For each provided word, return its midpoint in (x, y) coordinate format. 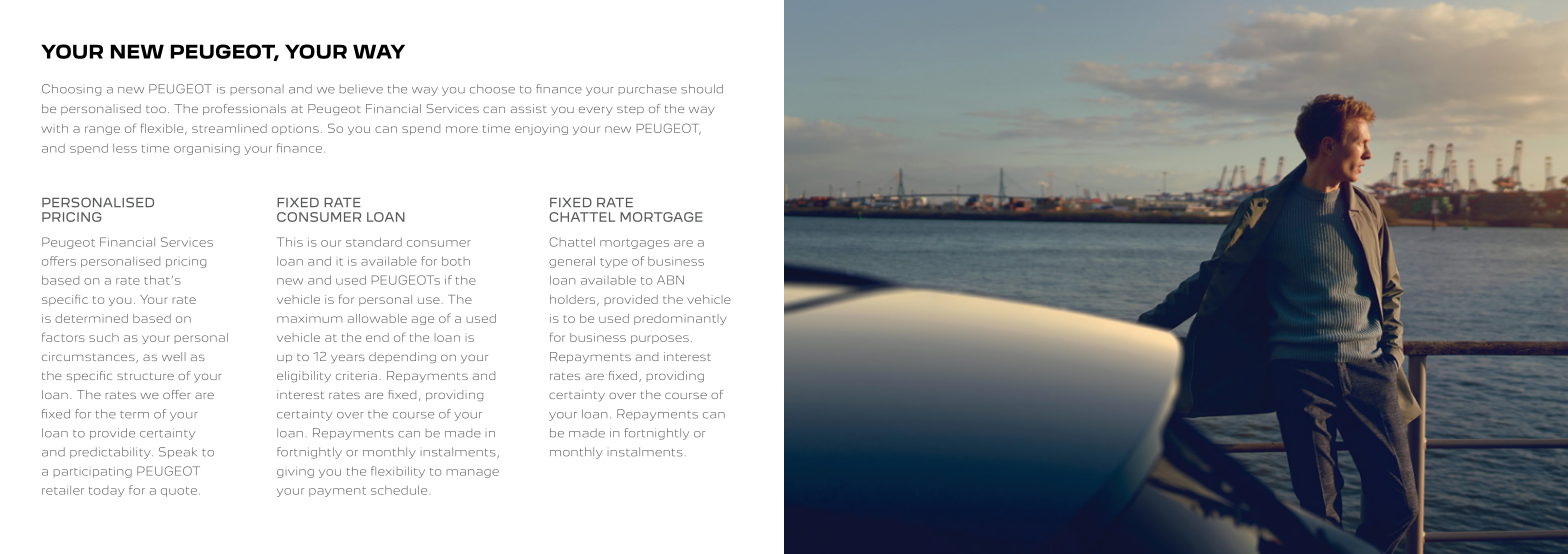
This (290, 242)
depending (402, 357)
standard (374, 242)
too (156, 109)
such (104, 337)
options (295, 129)
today (107, 491)
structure (145, 376)
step (630, 110)
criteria (356, 375)
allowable (377, 318)
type (614, 263)
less (125, 148)
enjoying (541, 129)
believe (361, 89)
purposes (660, 339)
